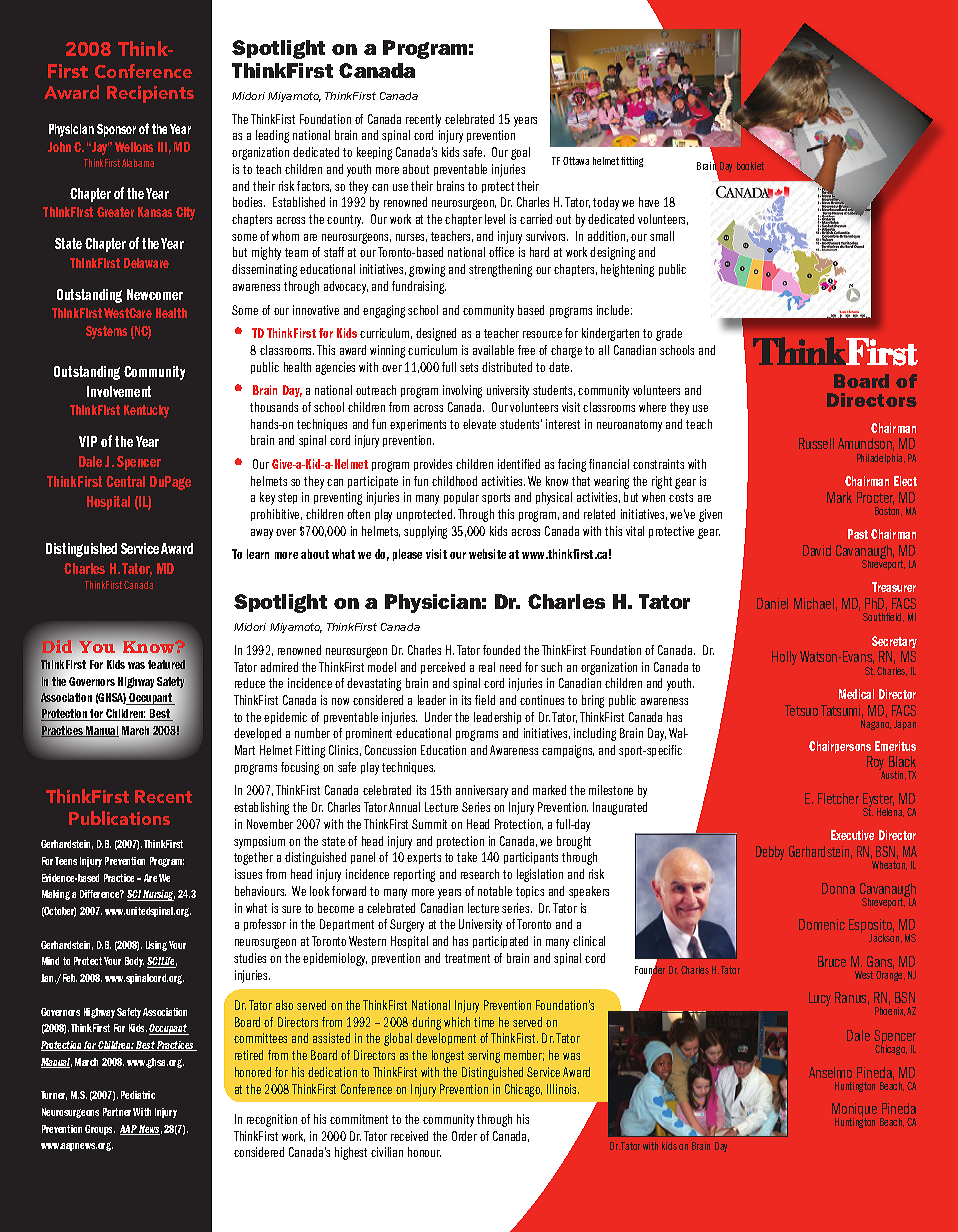  Describe the element at coordinates (838, 798) in the screenshot. I see `Fletcher` at that location.
